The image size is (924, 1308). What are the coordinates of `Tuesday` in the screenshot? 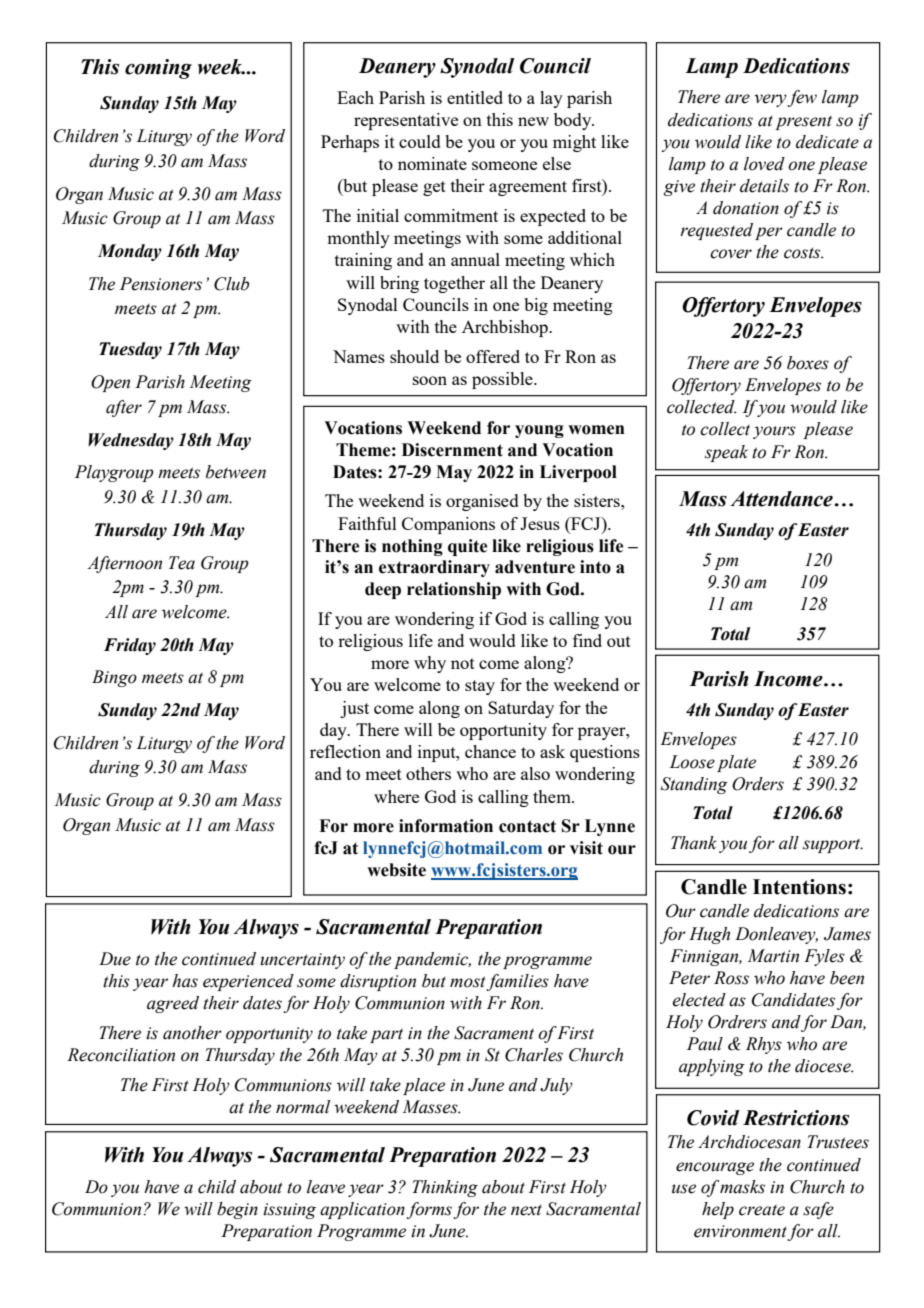 It's located at (130, 350).
